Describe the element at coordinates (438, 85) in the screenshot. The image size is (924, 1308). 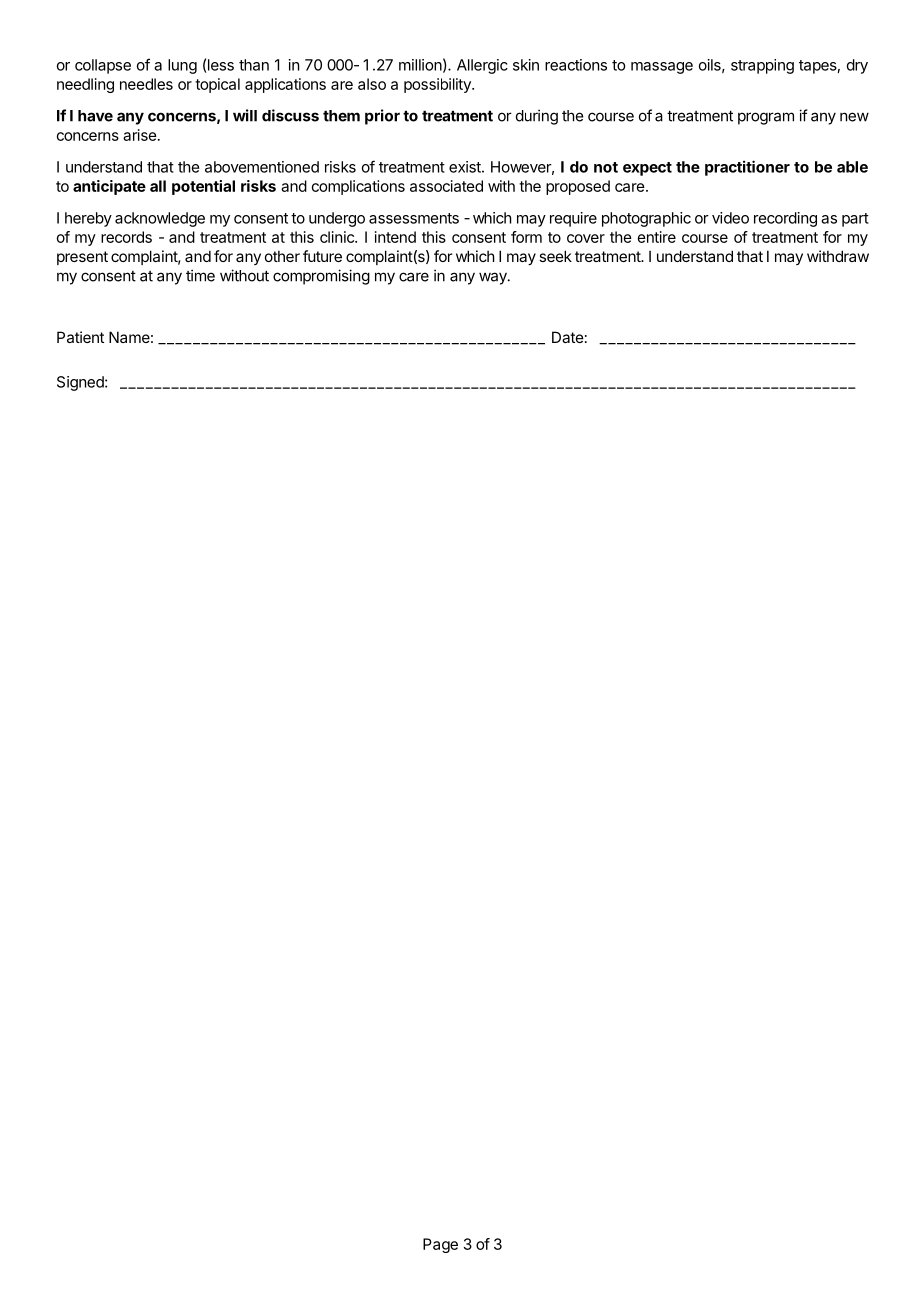
I see `possibility` at that location.
